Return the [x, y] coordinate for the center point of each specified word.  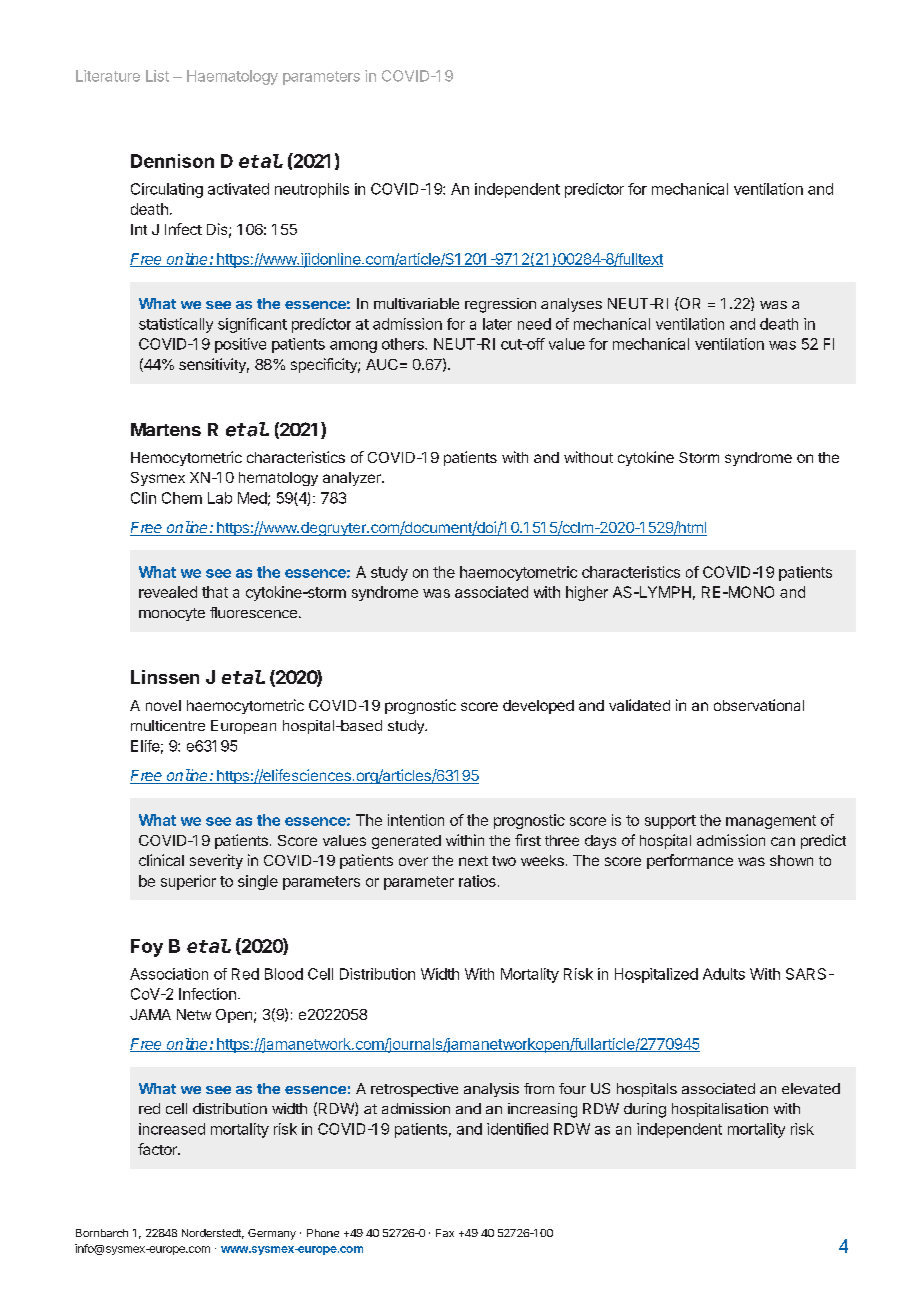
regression [500, 305]
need [534, 324]
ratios [477, 881]
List [157, 76]
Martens [166, 429]
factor [158, 1149]
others [404, 344]
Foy [147, 948]
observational [759, 705]
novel [163, 705]
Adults [724, 974]
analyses [571, 305]
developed [538, 707]
